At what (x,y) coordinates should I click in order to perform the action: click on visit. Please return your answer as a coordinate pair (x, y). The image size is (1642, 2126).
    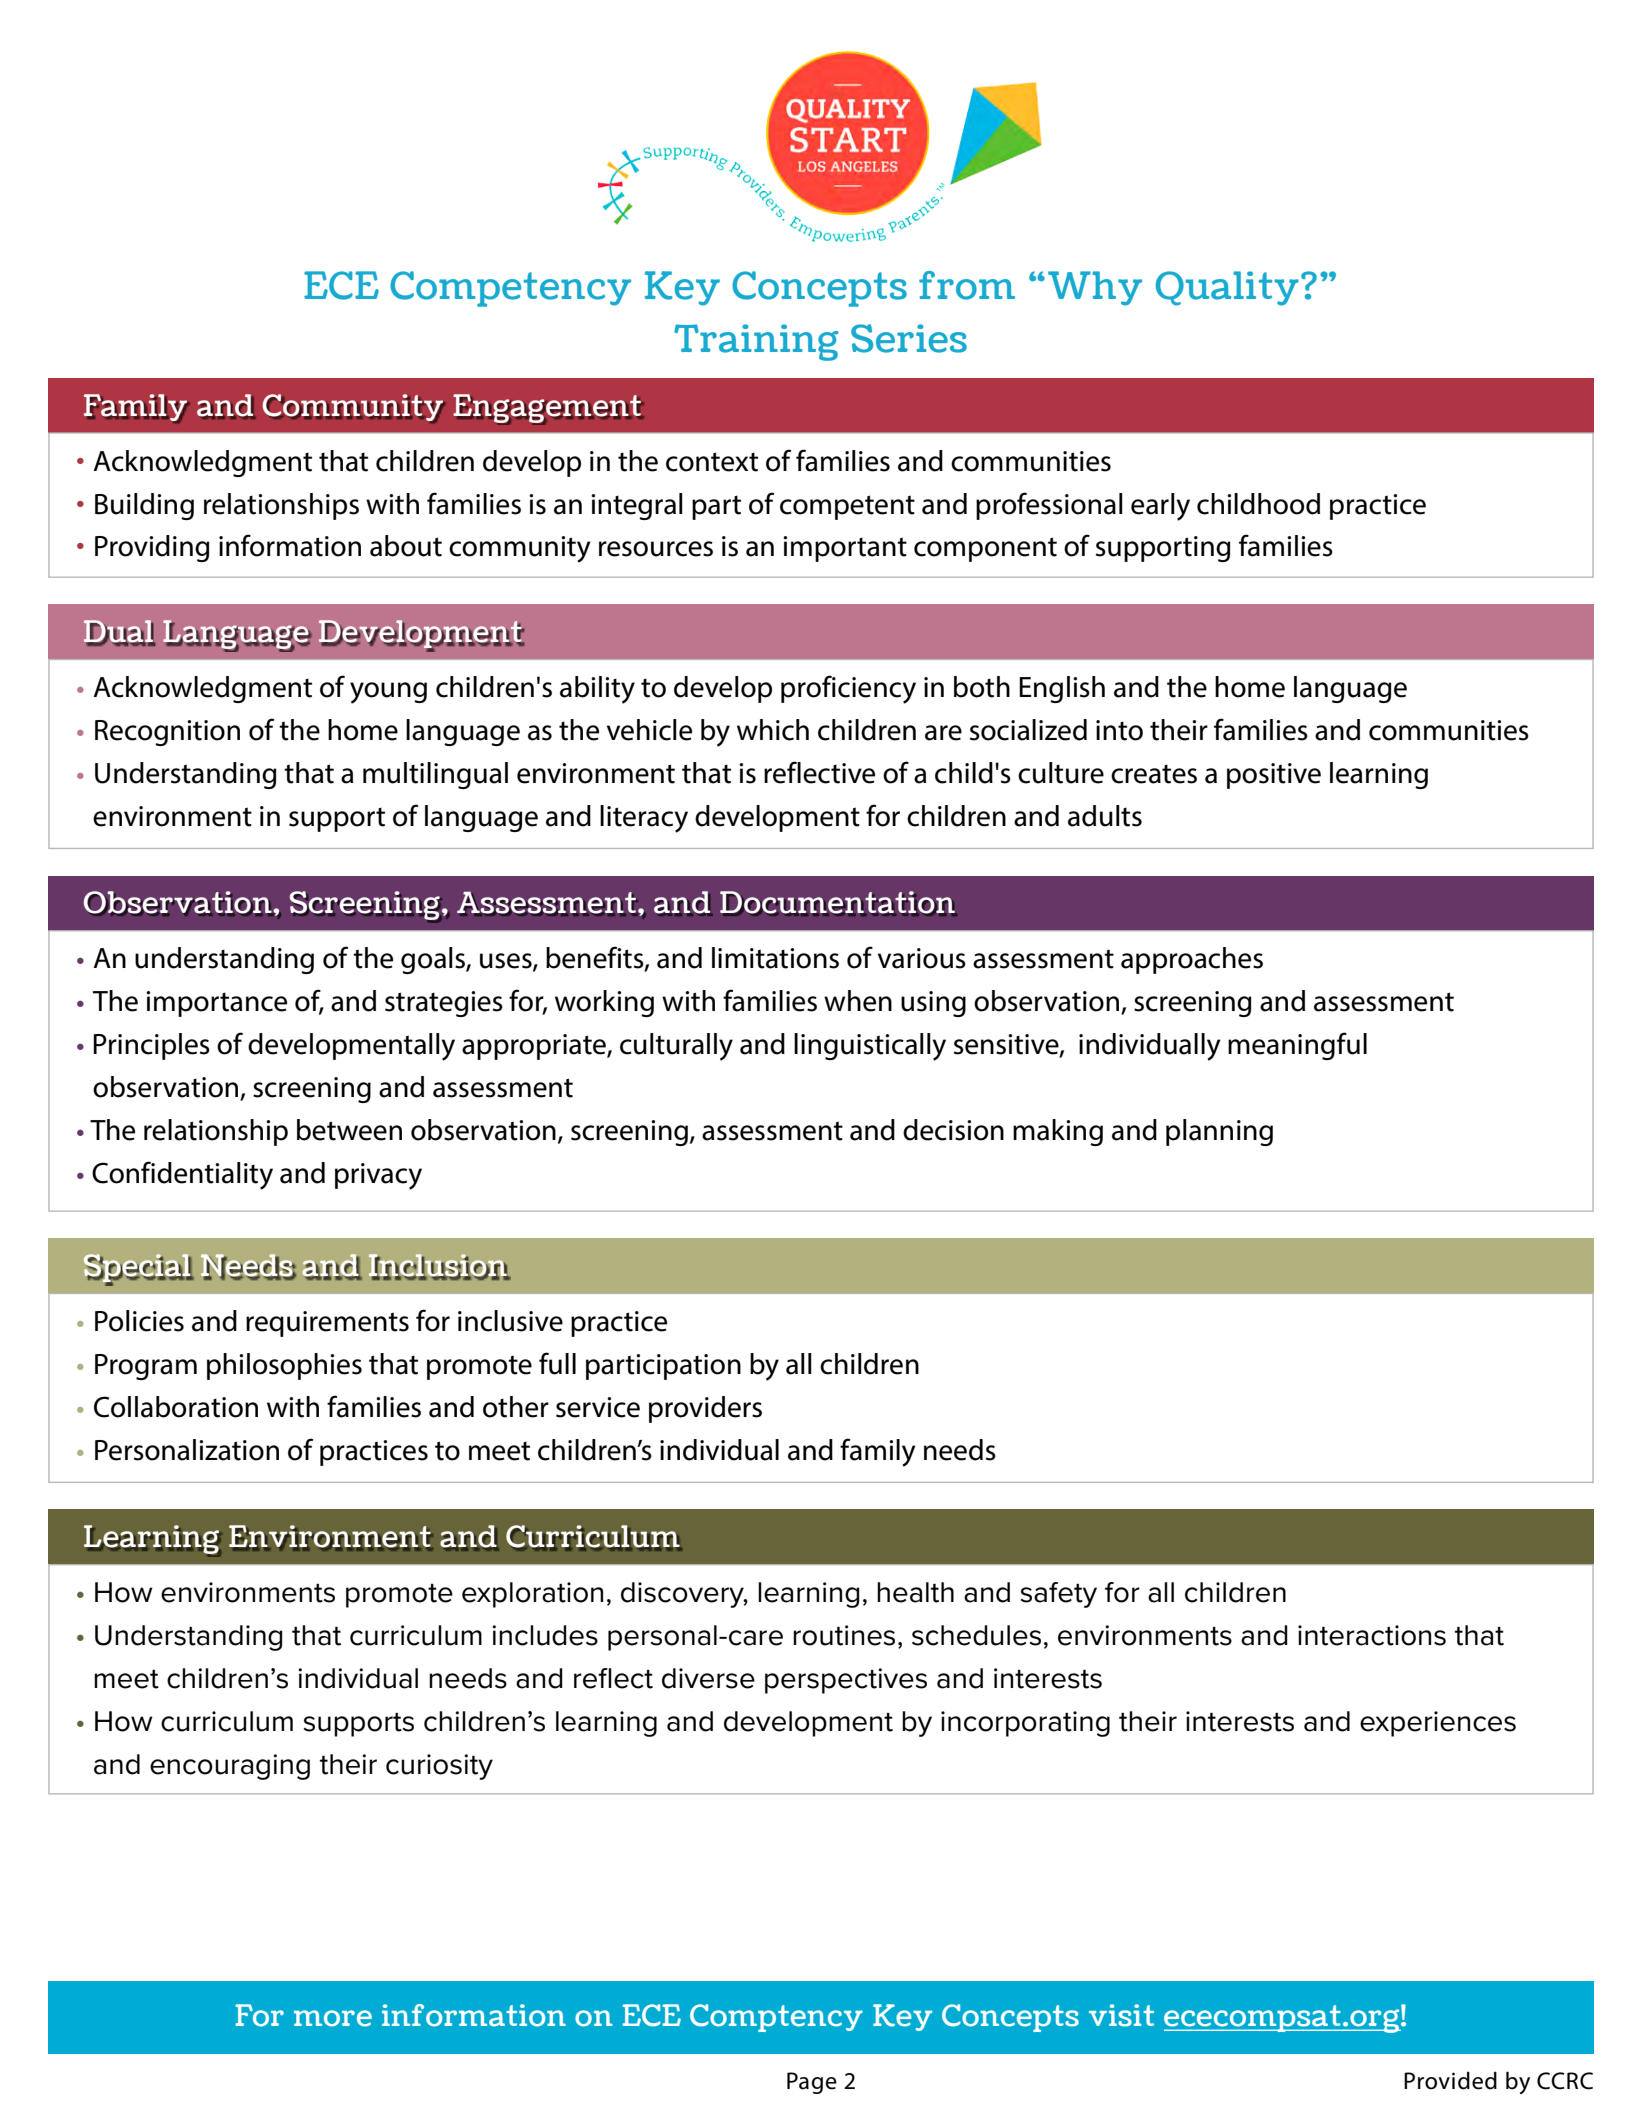
    Looking at the image, I should click on (1121, 2015).
